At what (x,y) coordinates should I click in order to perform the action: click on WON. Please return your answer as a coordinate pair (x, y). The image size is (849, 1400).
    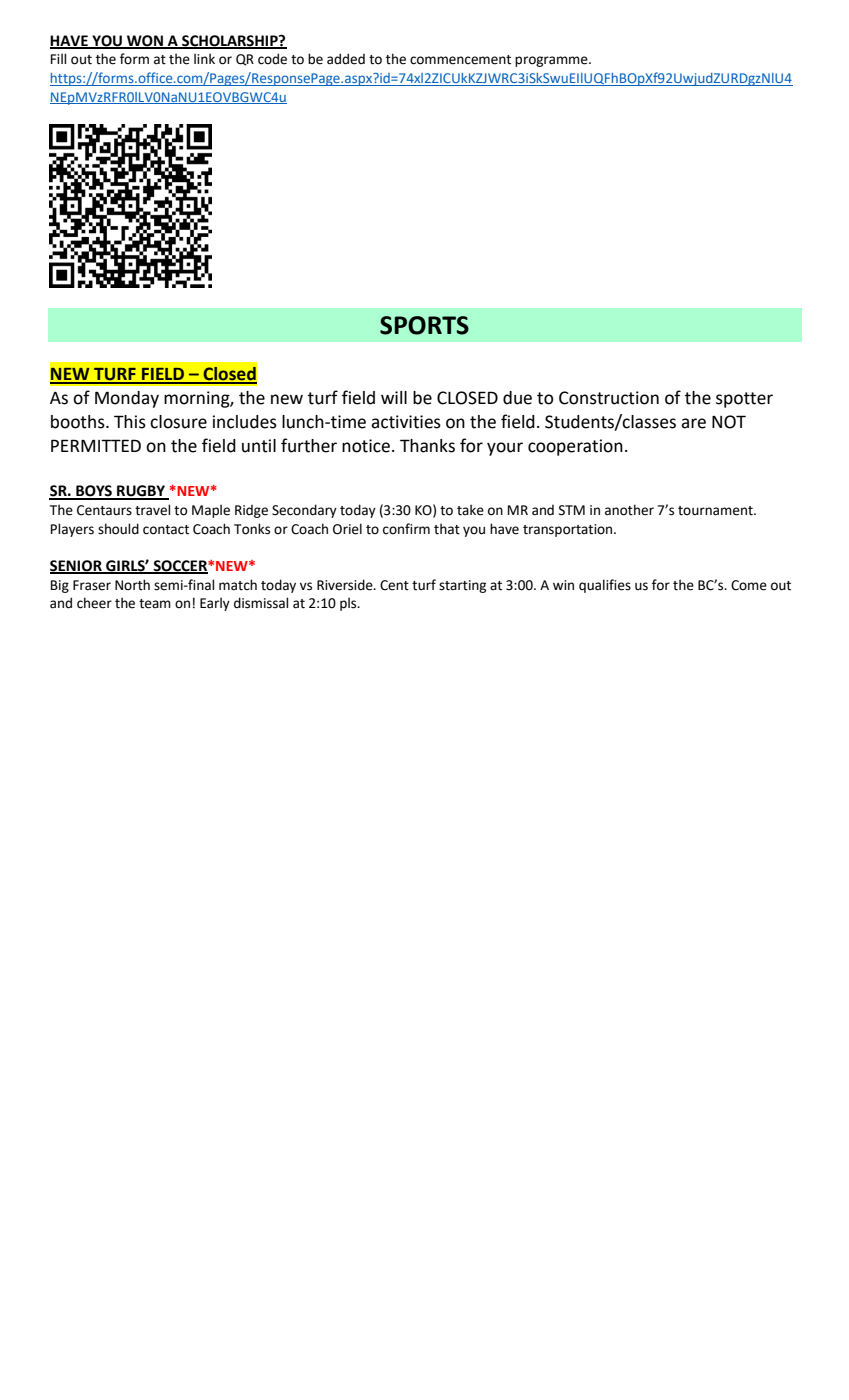
    Looking at the image, I should click on (145, 41).
